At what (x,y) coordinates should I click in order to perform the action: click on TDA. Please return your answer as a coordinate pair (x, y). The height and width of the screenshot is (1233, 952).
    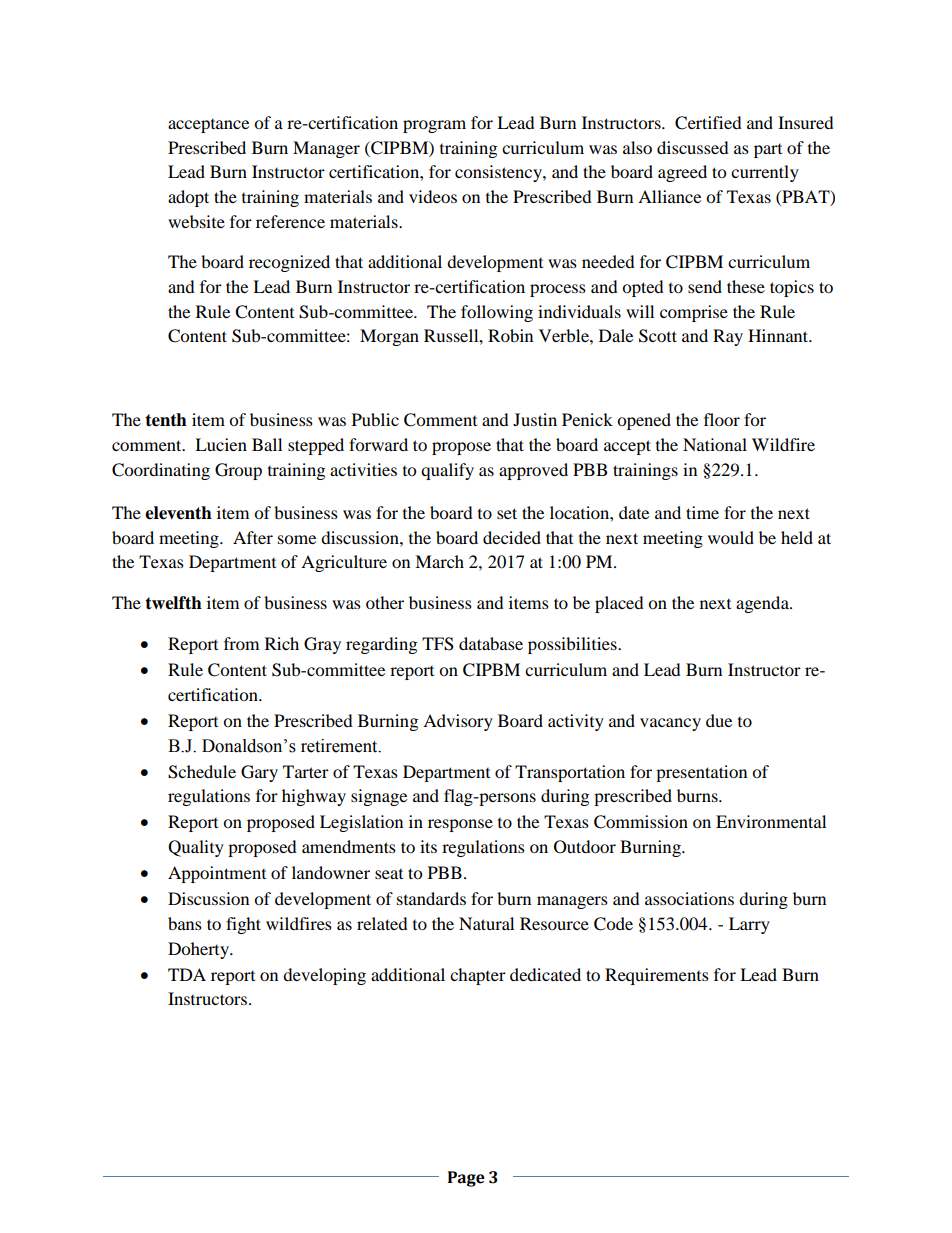
    Looking at the image, I should click on (187, 974).
